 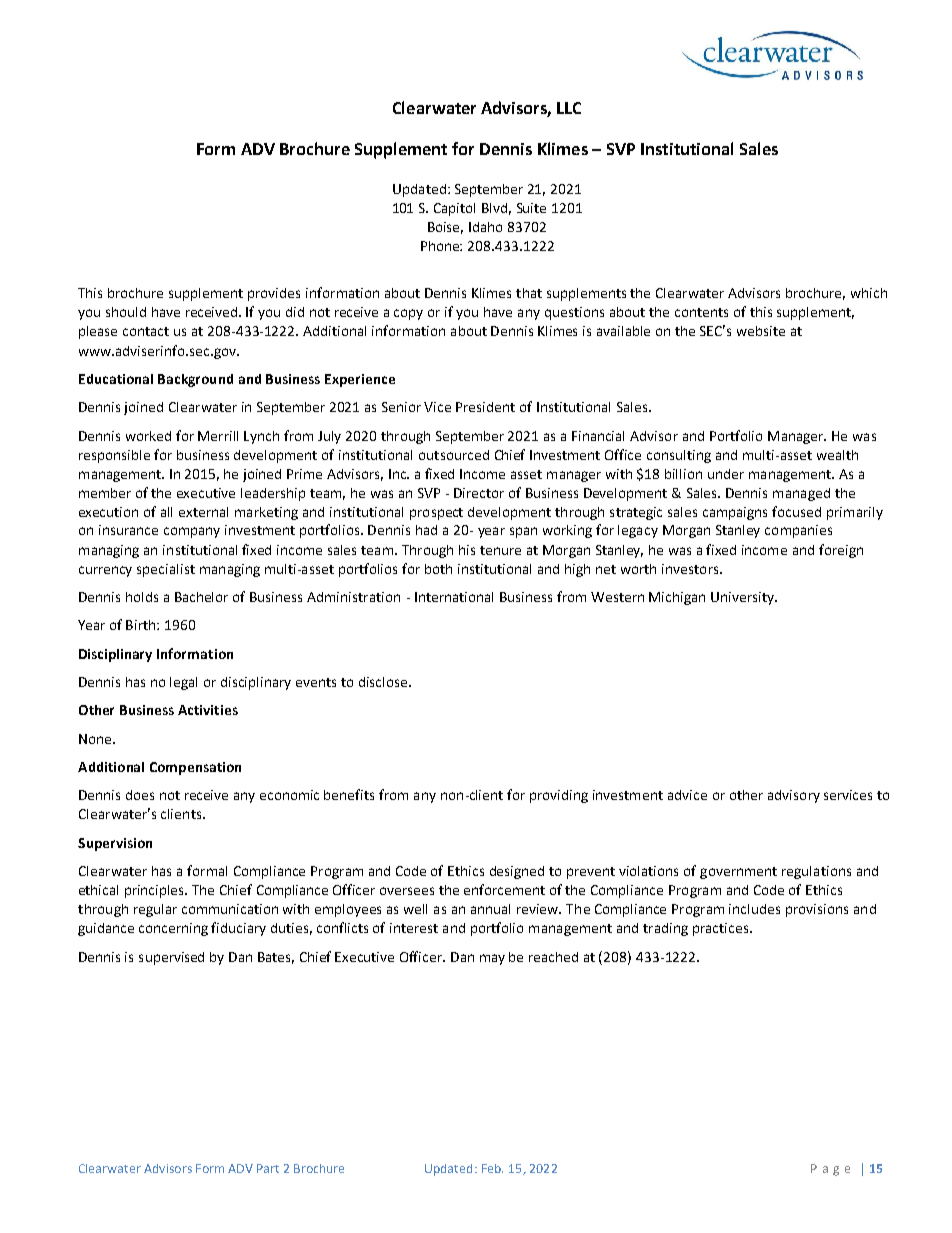 What do you see at coordinates (479, 493) in the document?
I see `Director` at bounding box center [479, 493].
